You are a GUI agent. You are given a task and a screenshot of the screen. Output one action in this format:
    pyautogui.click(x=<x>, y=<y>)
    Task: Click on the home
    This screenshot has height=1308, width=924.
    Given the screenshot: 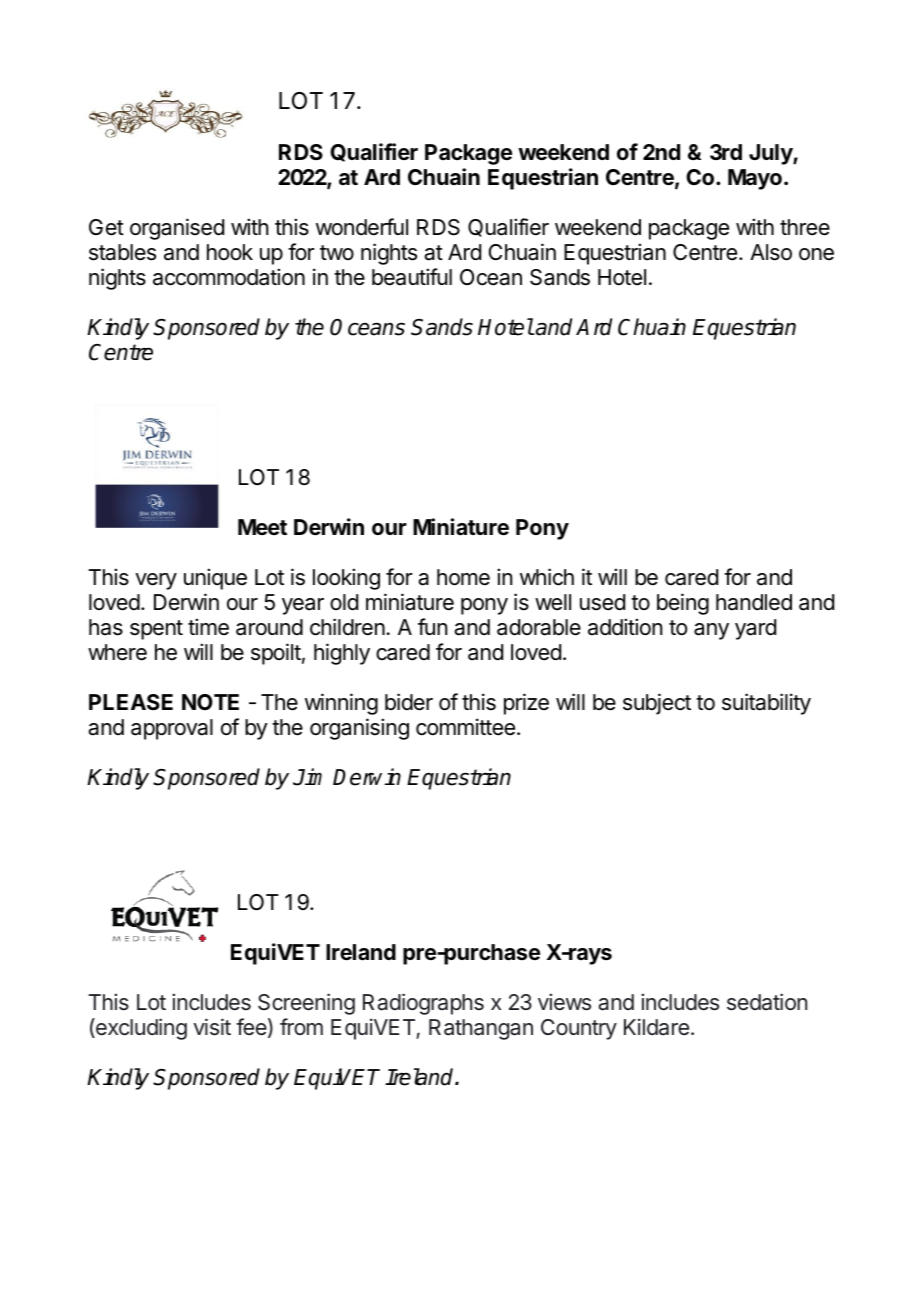 What is the action you would take?
    pyautogui.click(x=463, y=577)
